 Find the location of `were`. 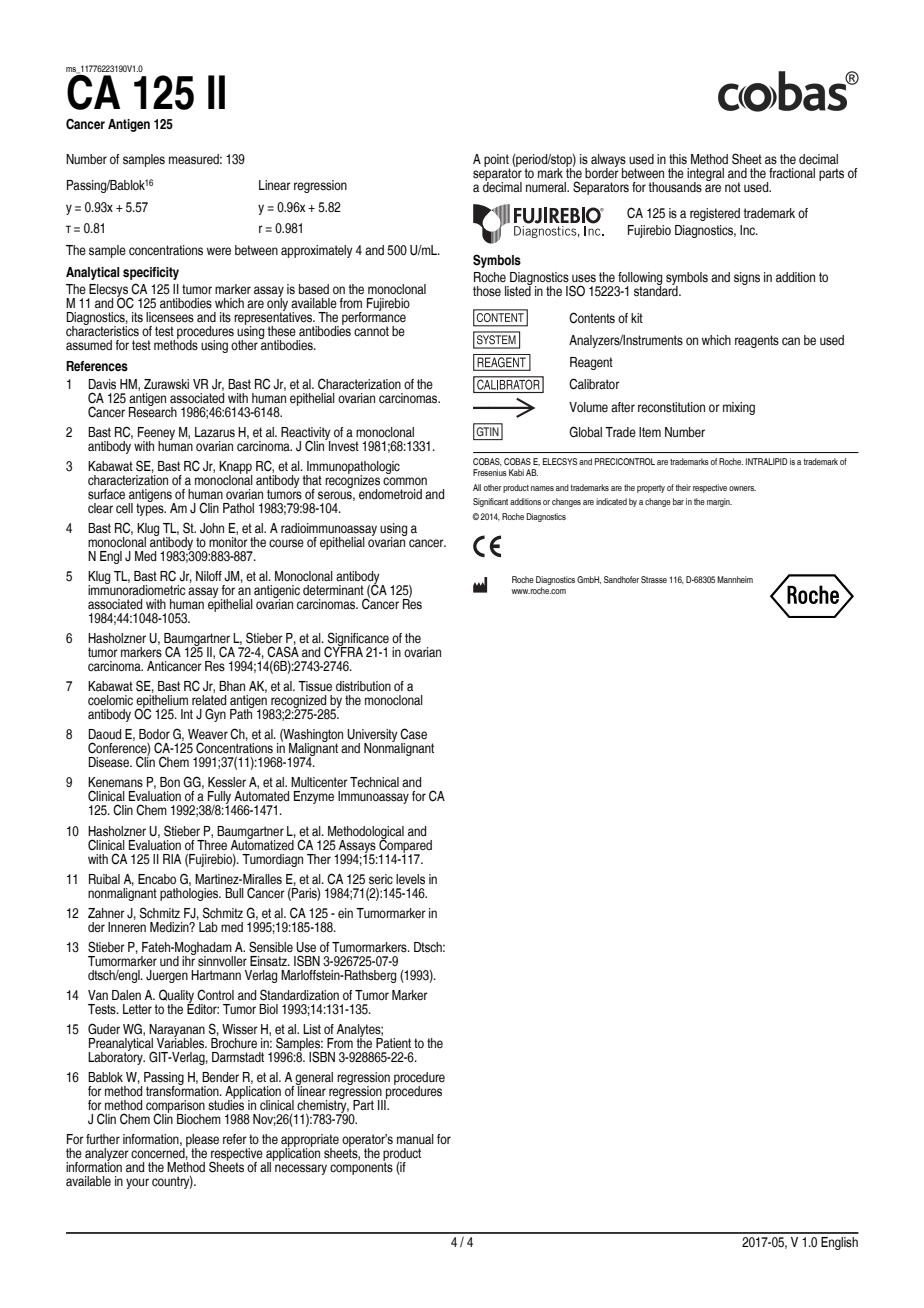

were is located at coordinates (219, 251).
